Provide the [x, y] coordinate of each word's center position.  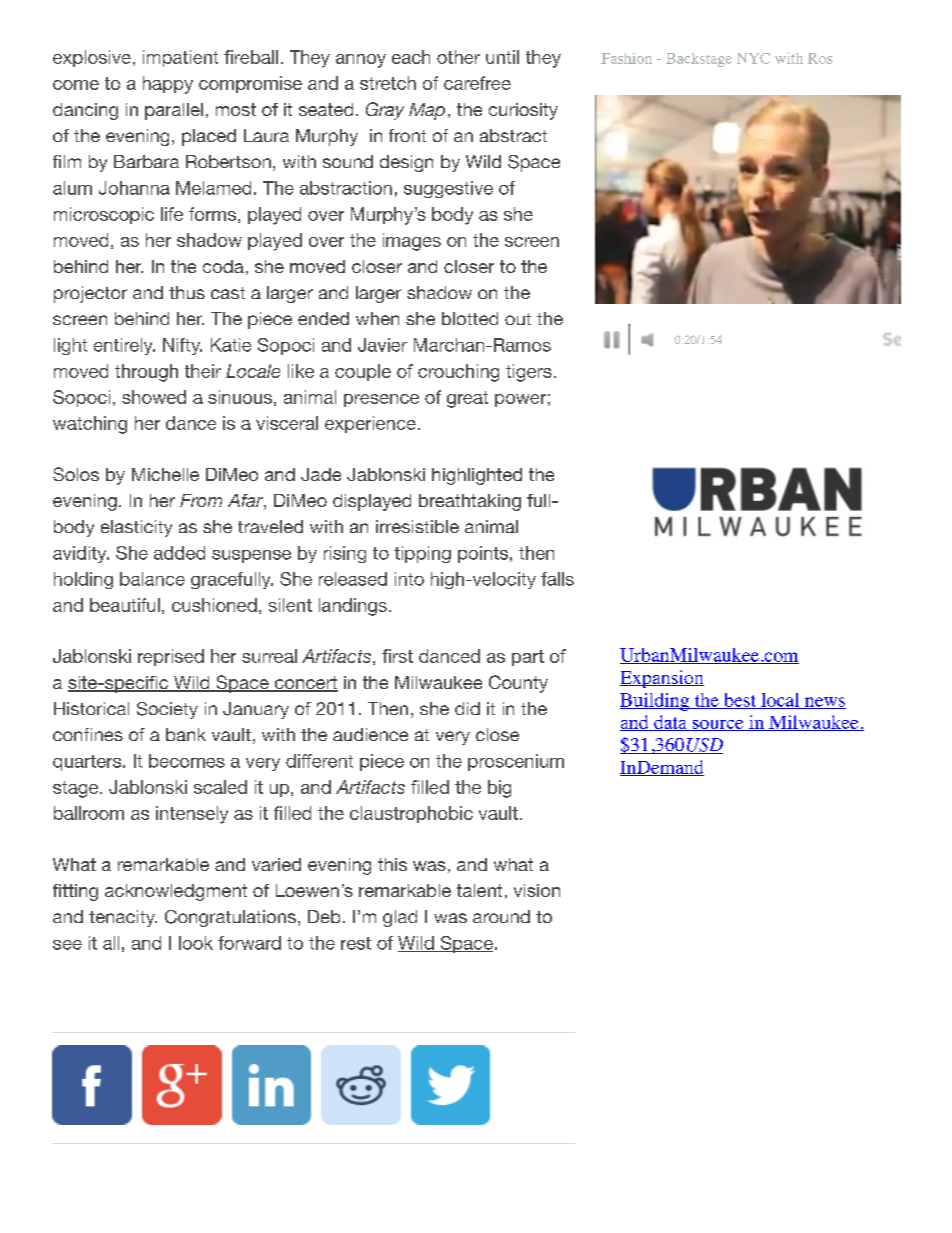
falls [557, 579]
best [740, 701]
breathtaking [470, 502]
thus [187, 292]
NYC [753, 58]
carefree [477, 83]
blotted [470, 318]
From [201, 500]
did [467, 708]
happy [168, 85]
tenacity [123, 918]
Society [167, 710]
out [518, 319]
